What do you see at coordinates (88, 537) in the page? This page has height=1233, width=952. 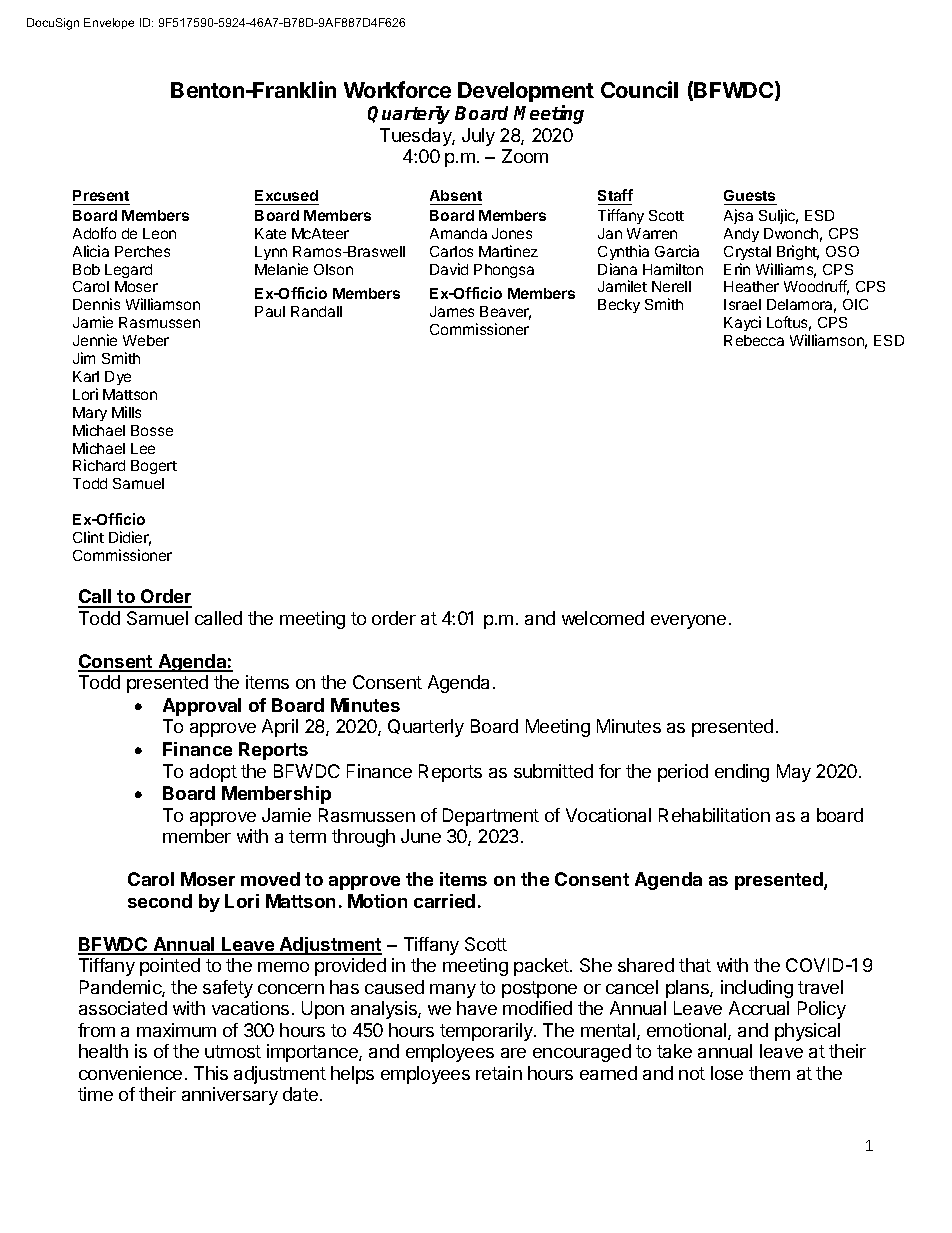 I see `Clint` at bounding box center [88, 537].
